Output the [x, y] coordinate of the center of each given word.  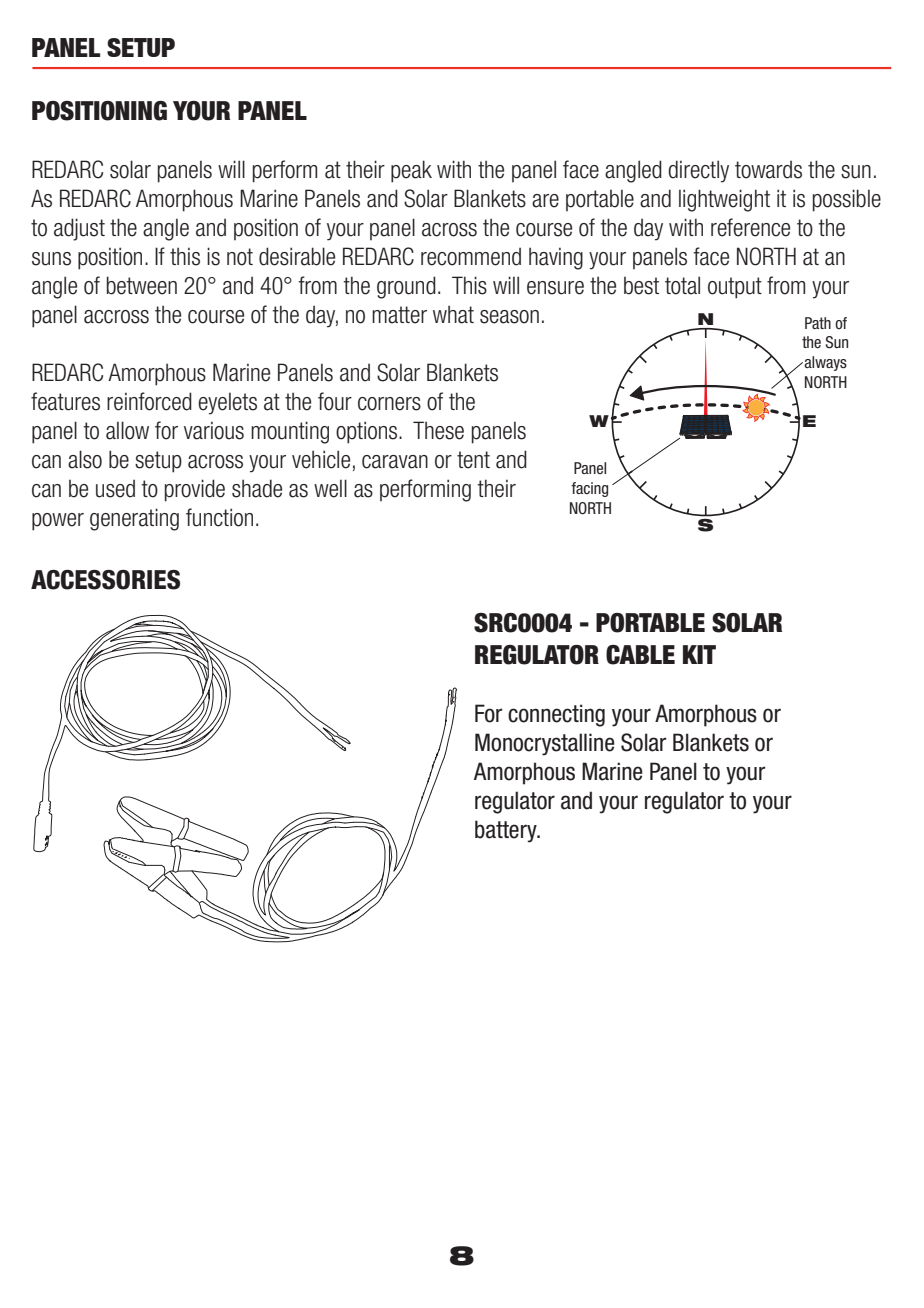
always [825, 363]
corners [389, 404]
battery [507, 831]
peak [411, 171]
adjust [79, 229]
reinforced [149, 401]
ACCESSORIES [105, 580]
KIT [699, 654]
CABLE [640, 655]
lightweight [724, 200]
